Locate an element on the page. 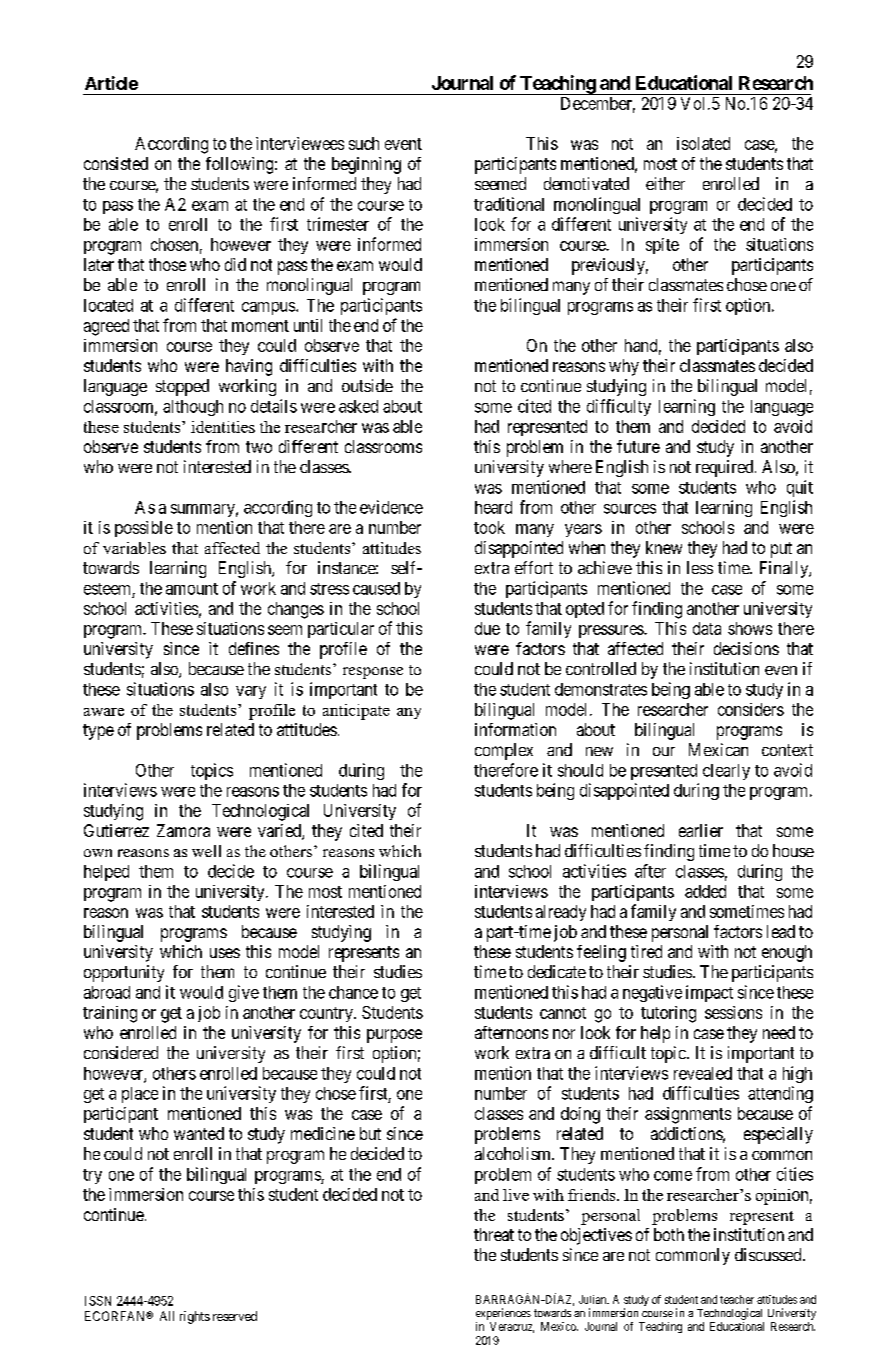 Image resolution: width=896 pixels, height=1371 pixels. Mexican is located at coordinates (718, 749).
